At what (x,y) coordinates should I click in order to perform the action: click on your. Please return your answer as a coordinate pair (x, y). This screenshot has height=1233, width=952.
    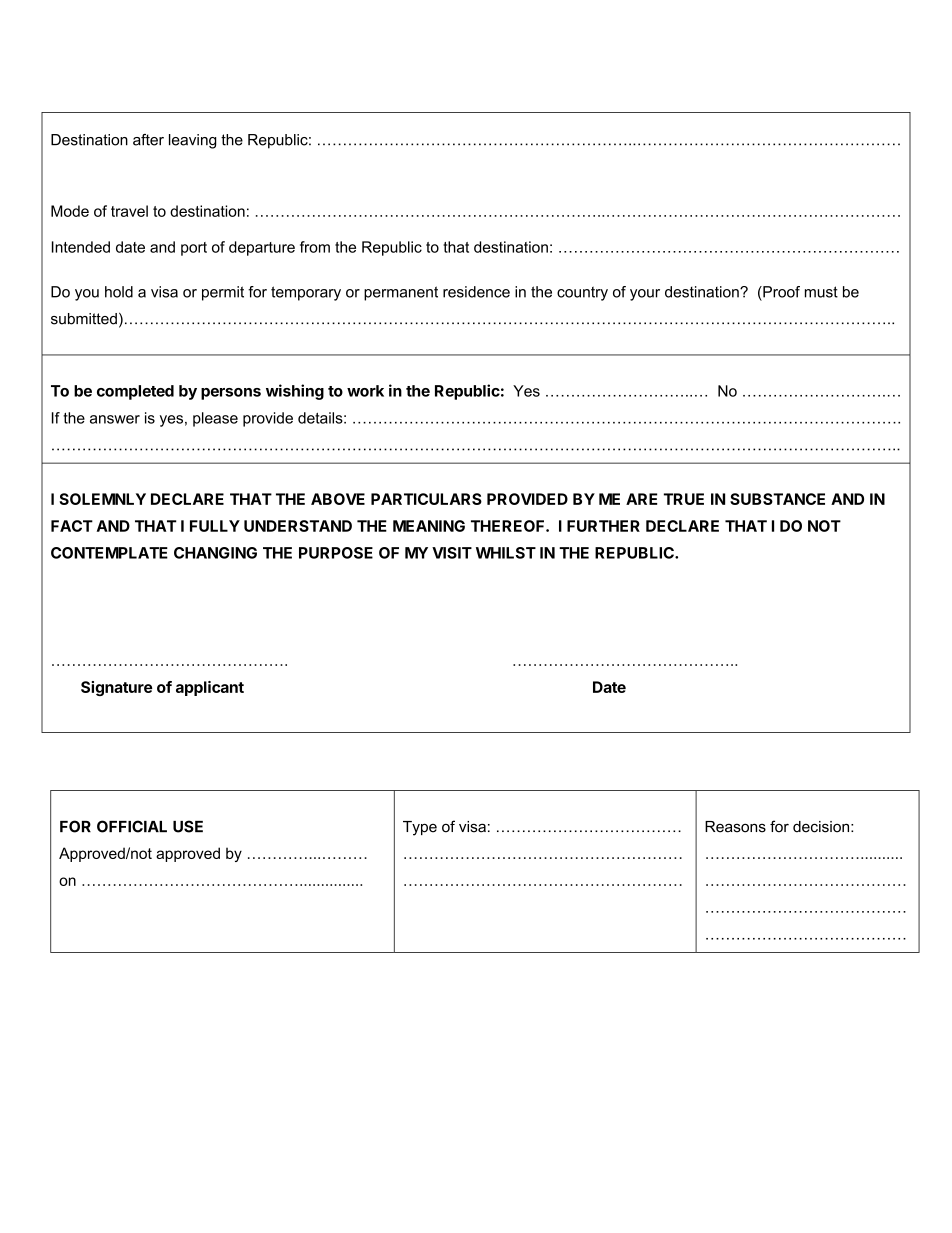
    Looking at the image, I should click on (645, 295).
